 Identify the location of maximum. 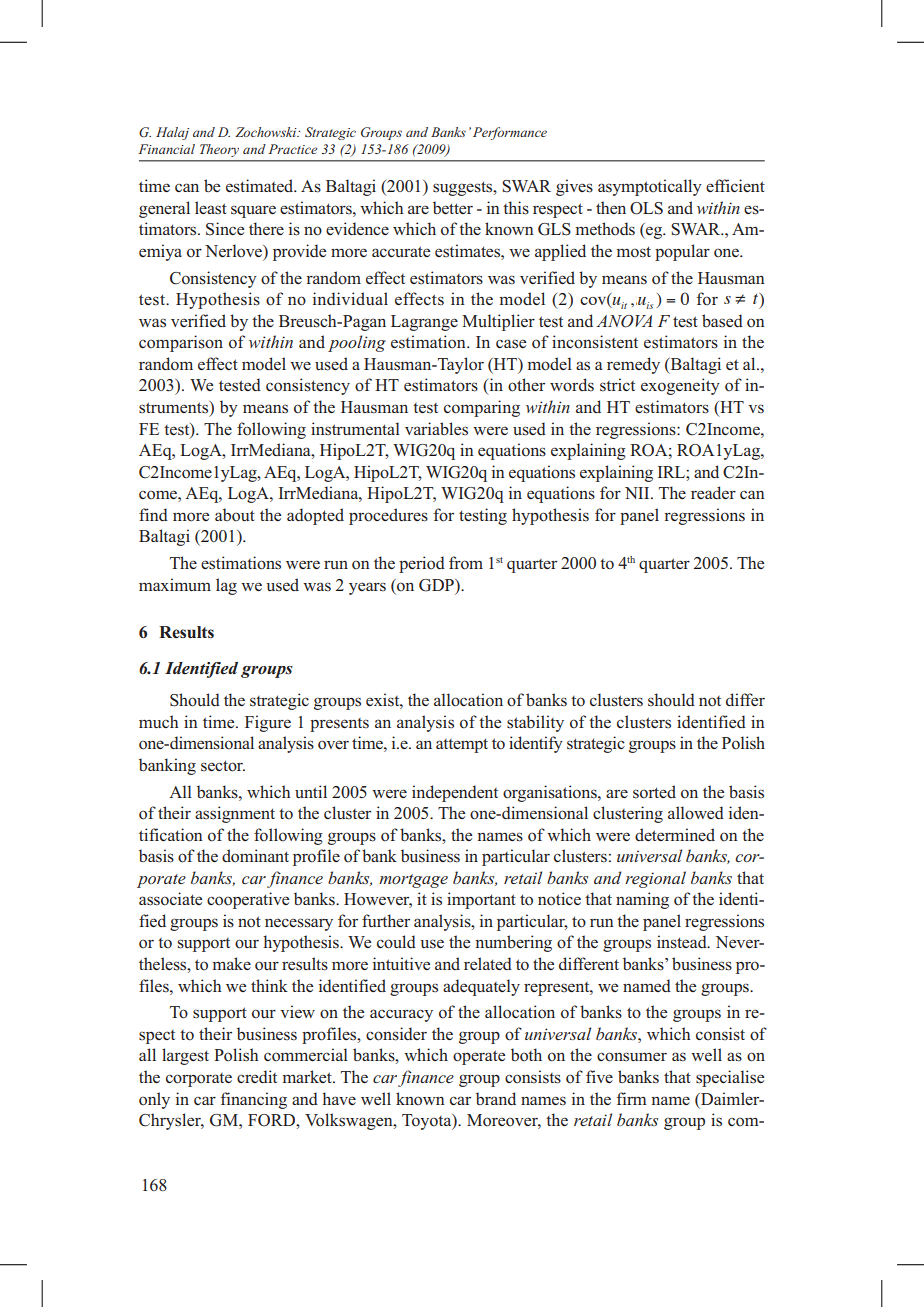
(175, 584).
